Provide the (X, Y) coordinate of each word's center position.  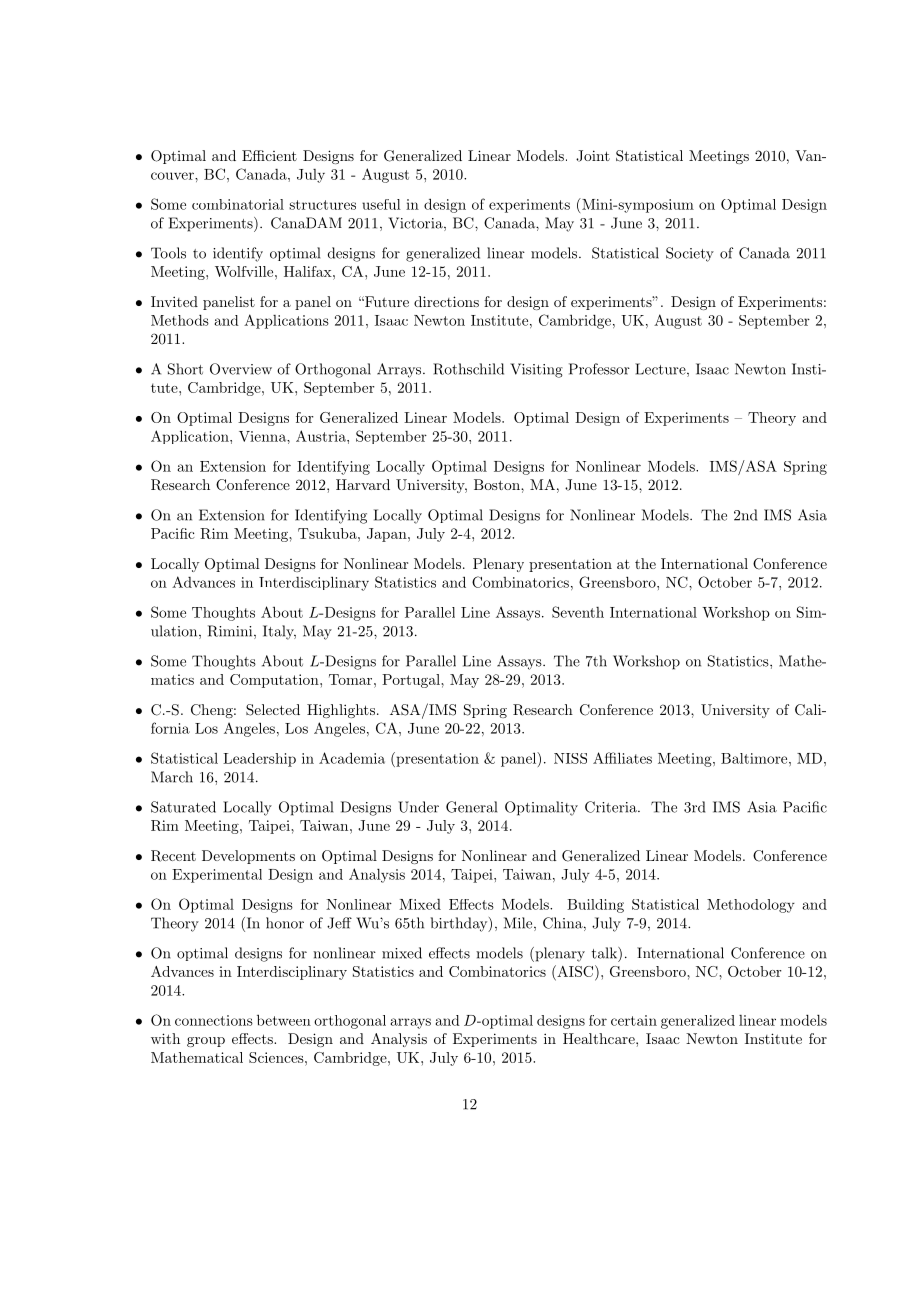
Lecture (660, 369)
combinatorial (238, 204)
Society (690, 254)
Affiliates (622, 758)
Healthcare (600, 1038)
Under (418, 807)
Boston (498, 484)
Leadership (259, 760)
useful (381, 204)
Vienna (263, 436)
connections (214, 1020)
